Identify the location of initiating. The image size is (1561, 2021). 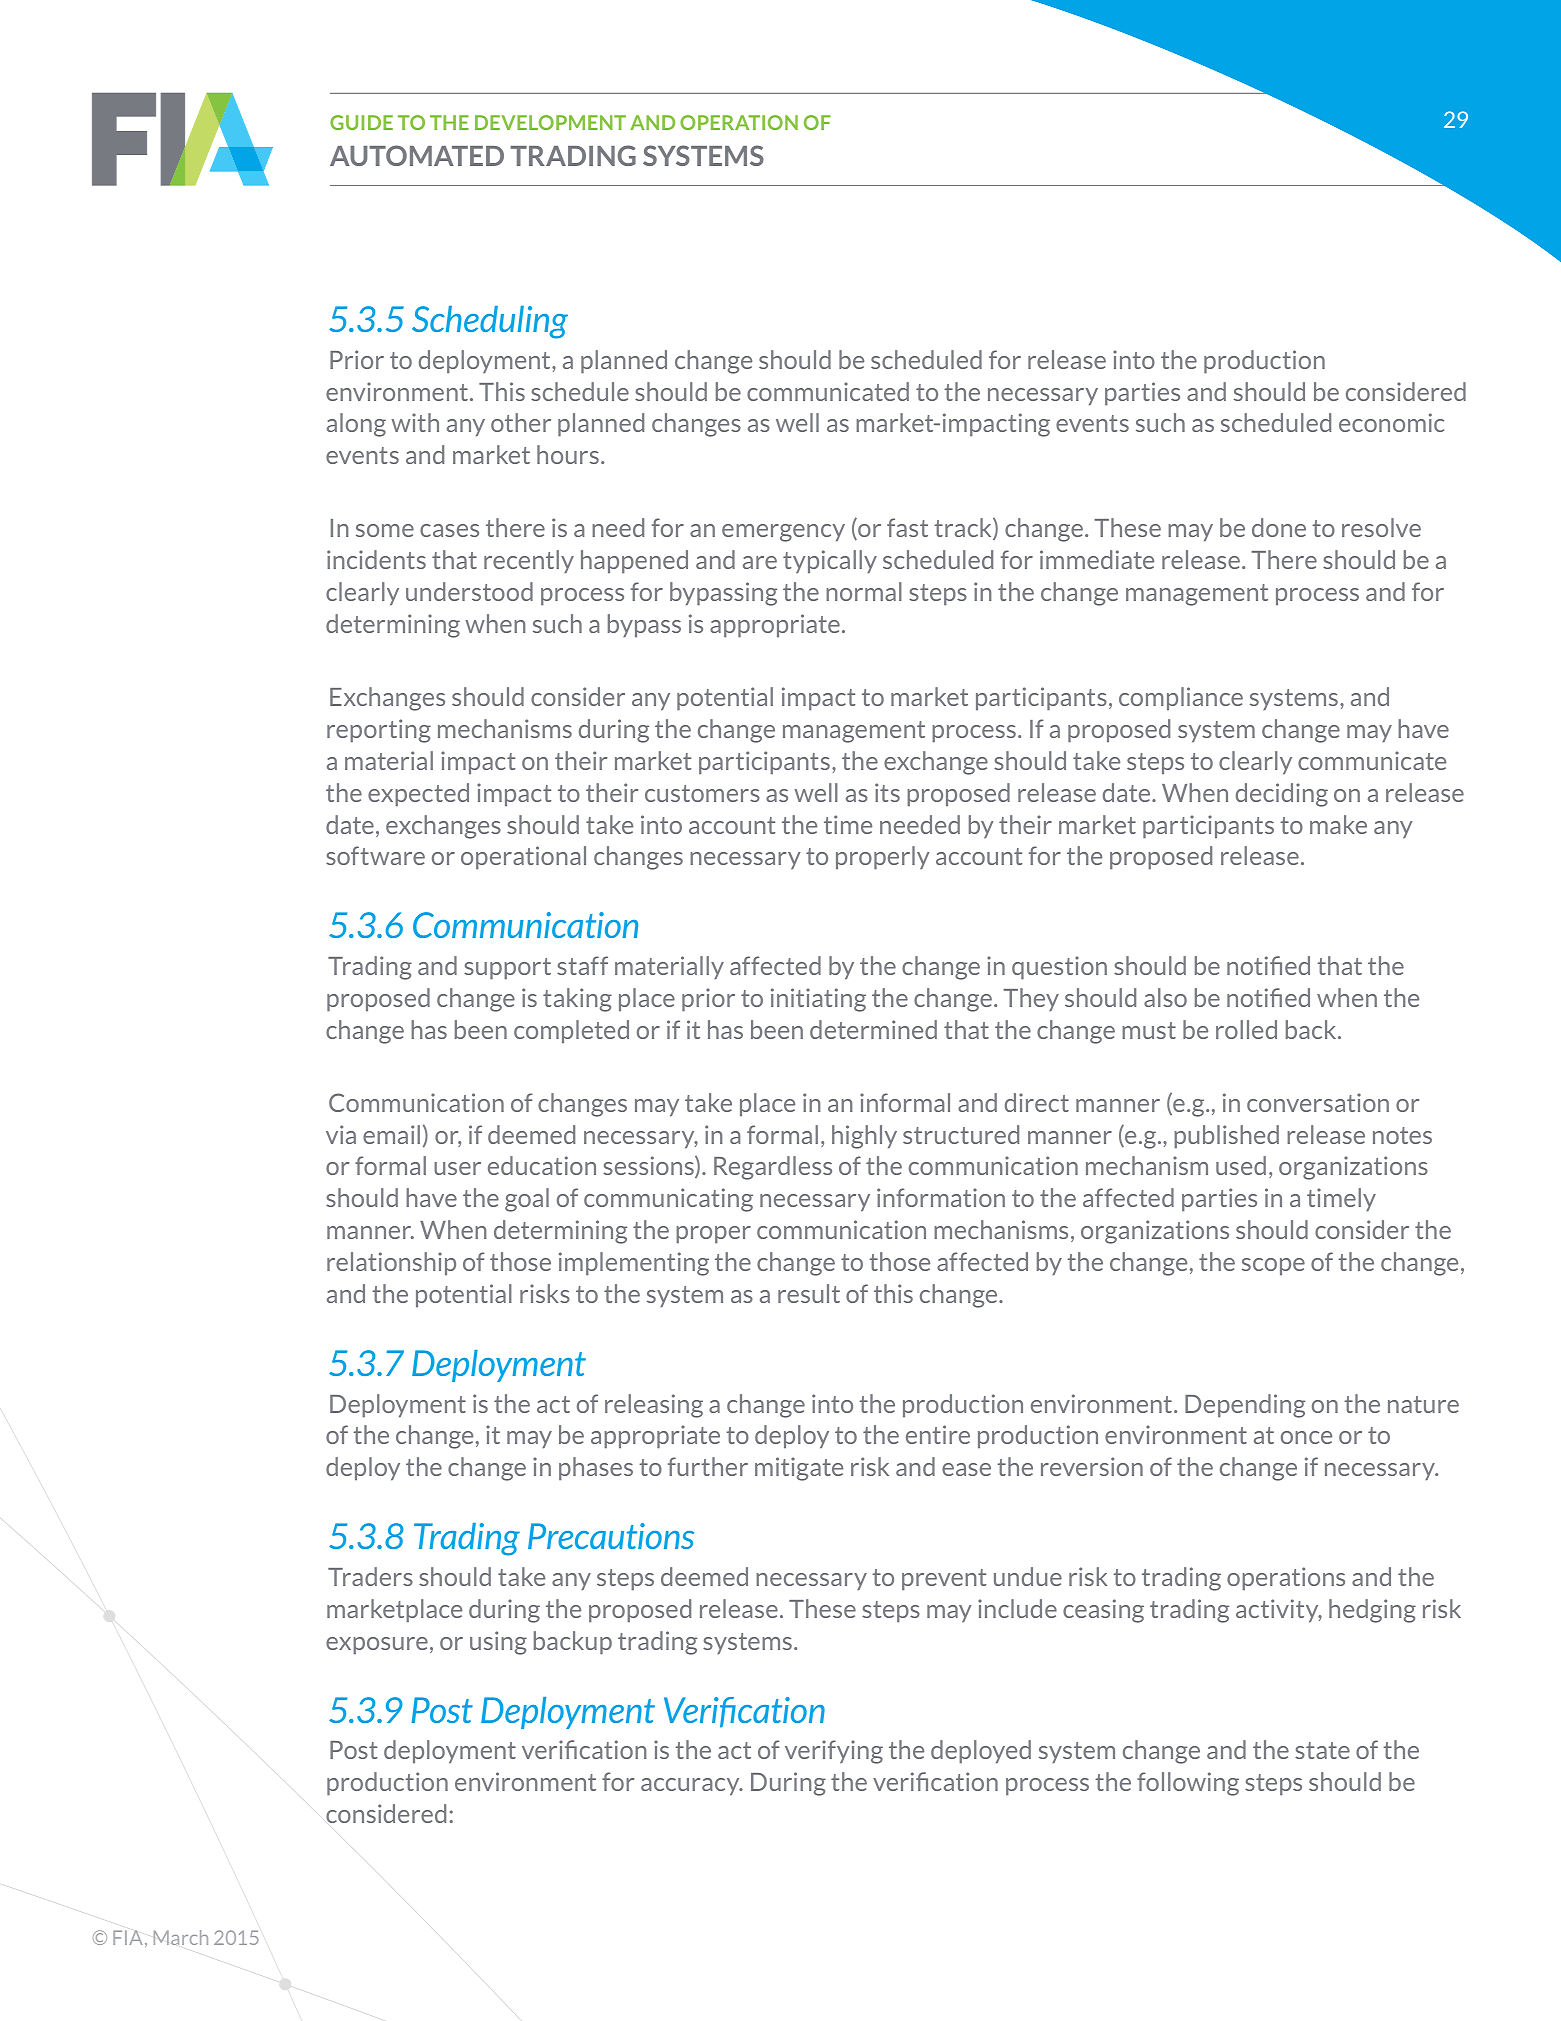
(818, 1000).
